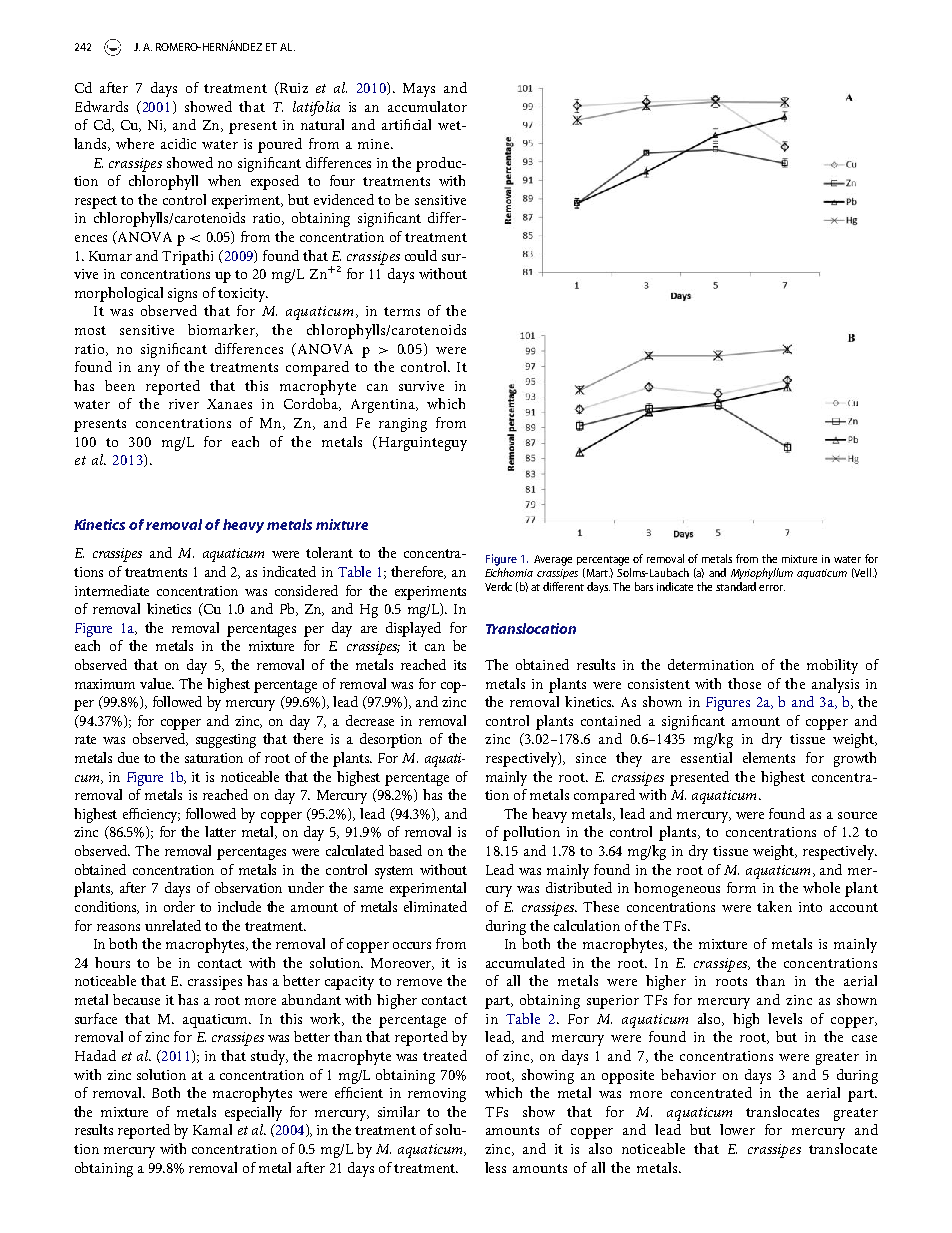 The image size is (952, 1233). Describe the element at coordinates (184, 404) in the image. I see `river` at that location.
